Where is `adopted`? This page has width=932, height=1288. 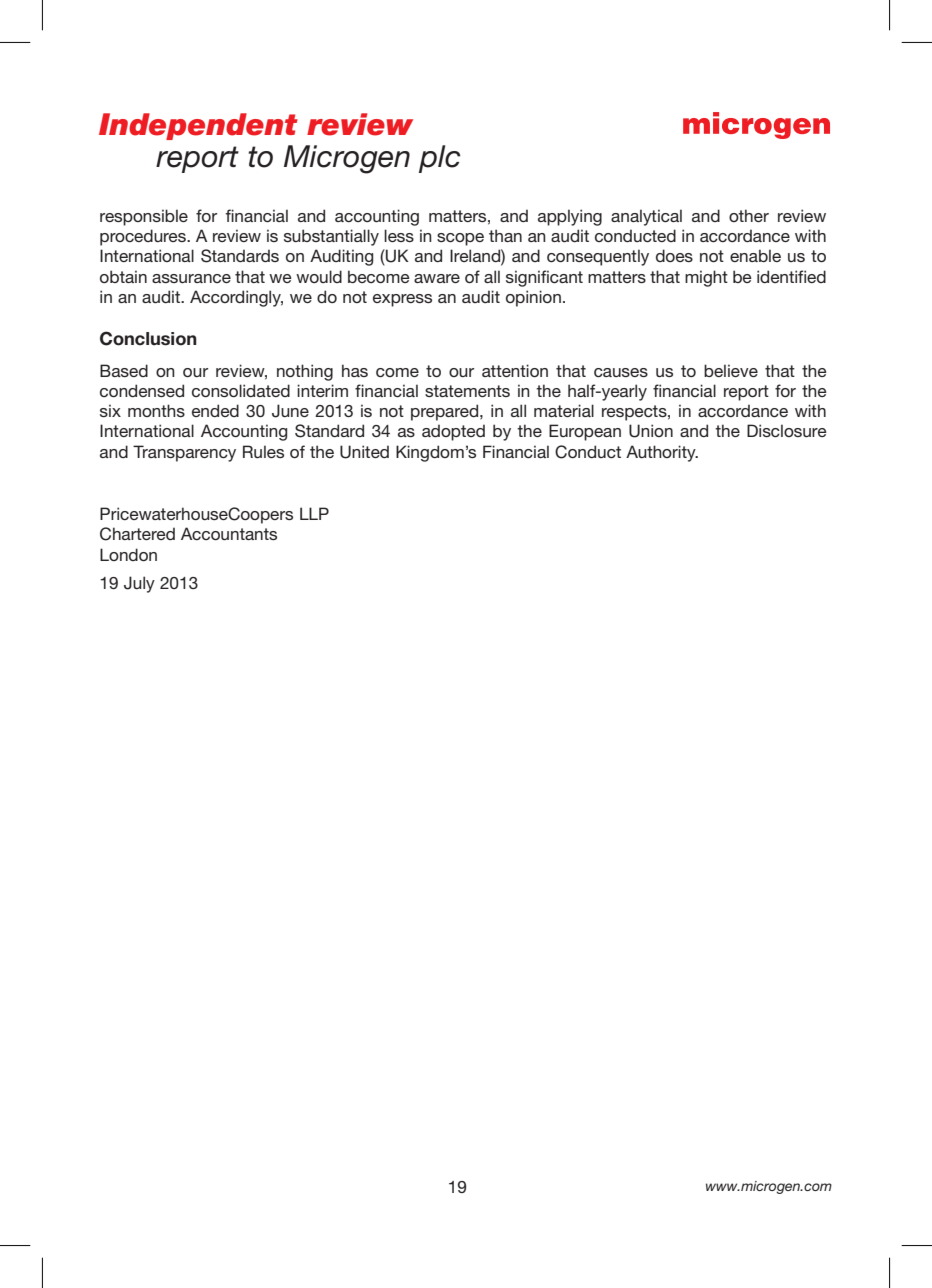
adopted is located at coordinates (453, 432).
